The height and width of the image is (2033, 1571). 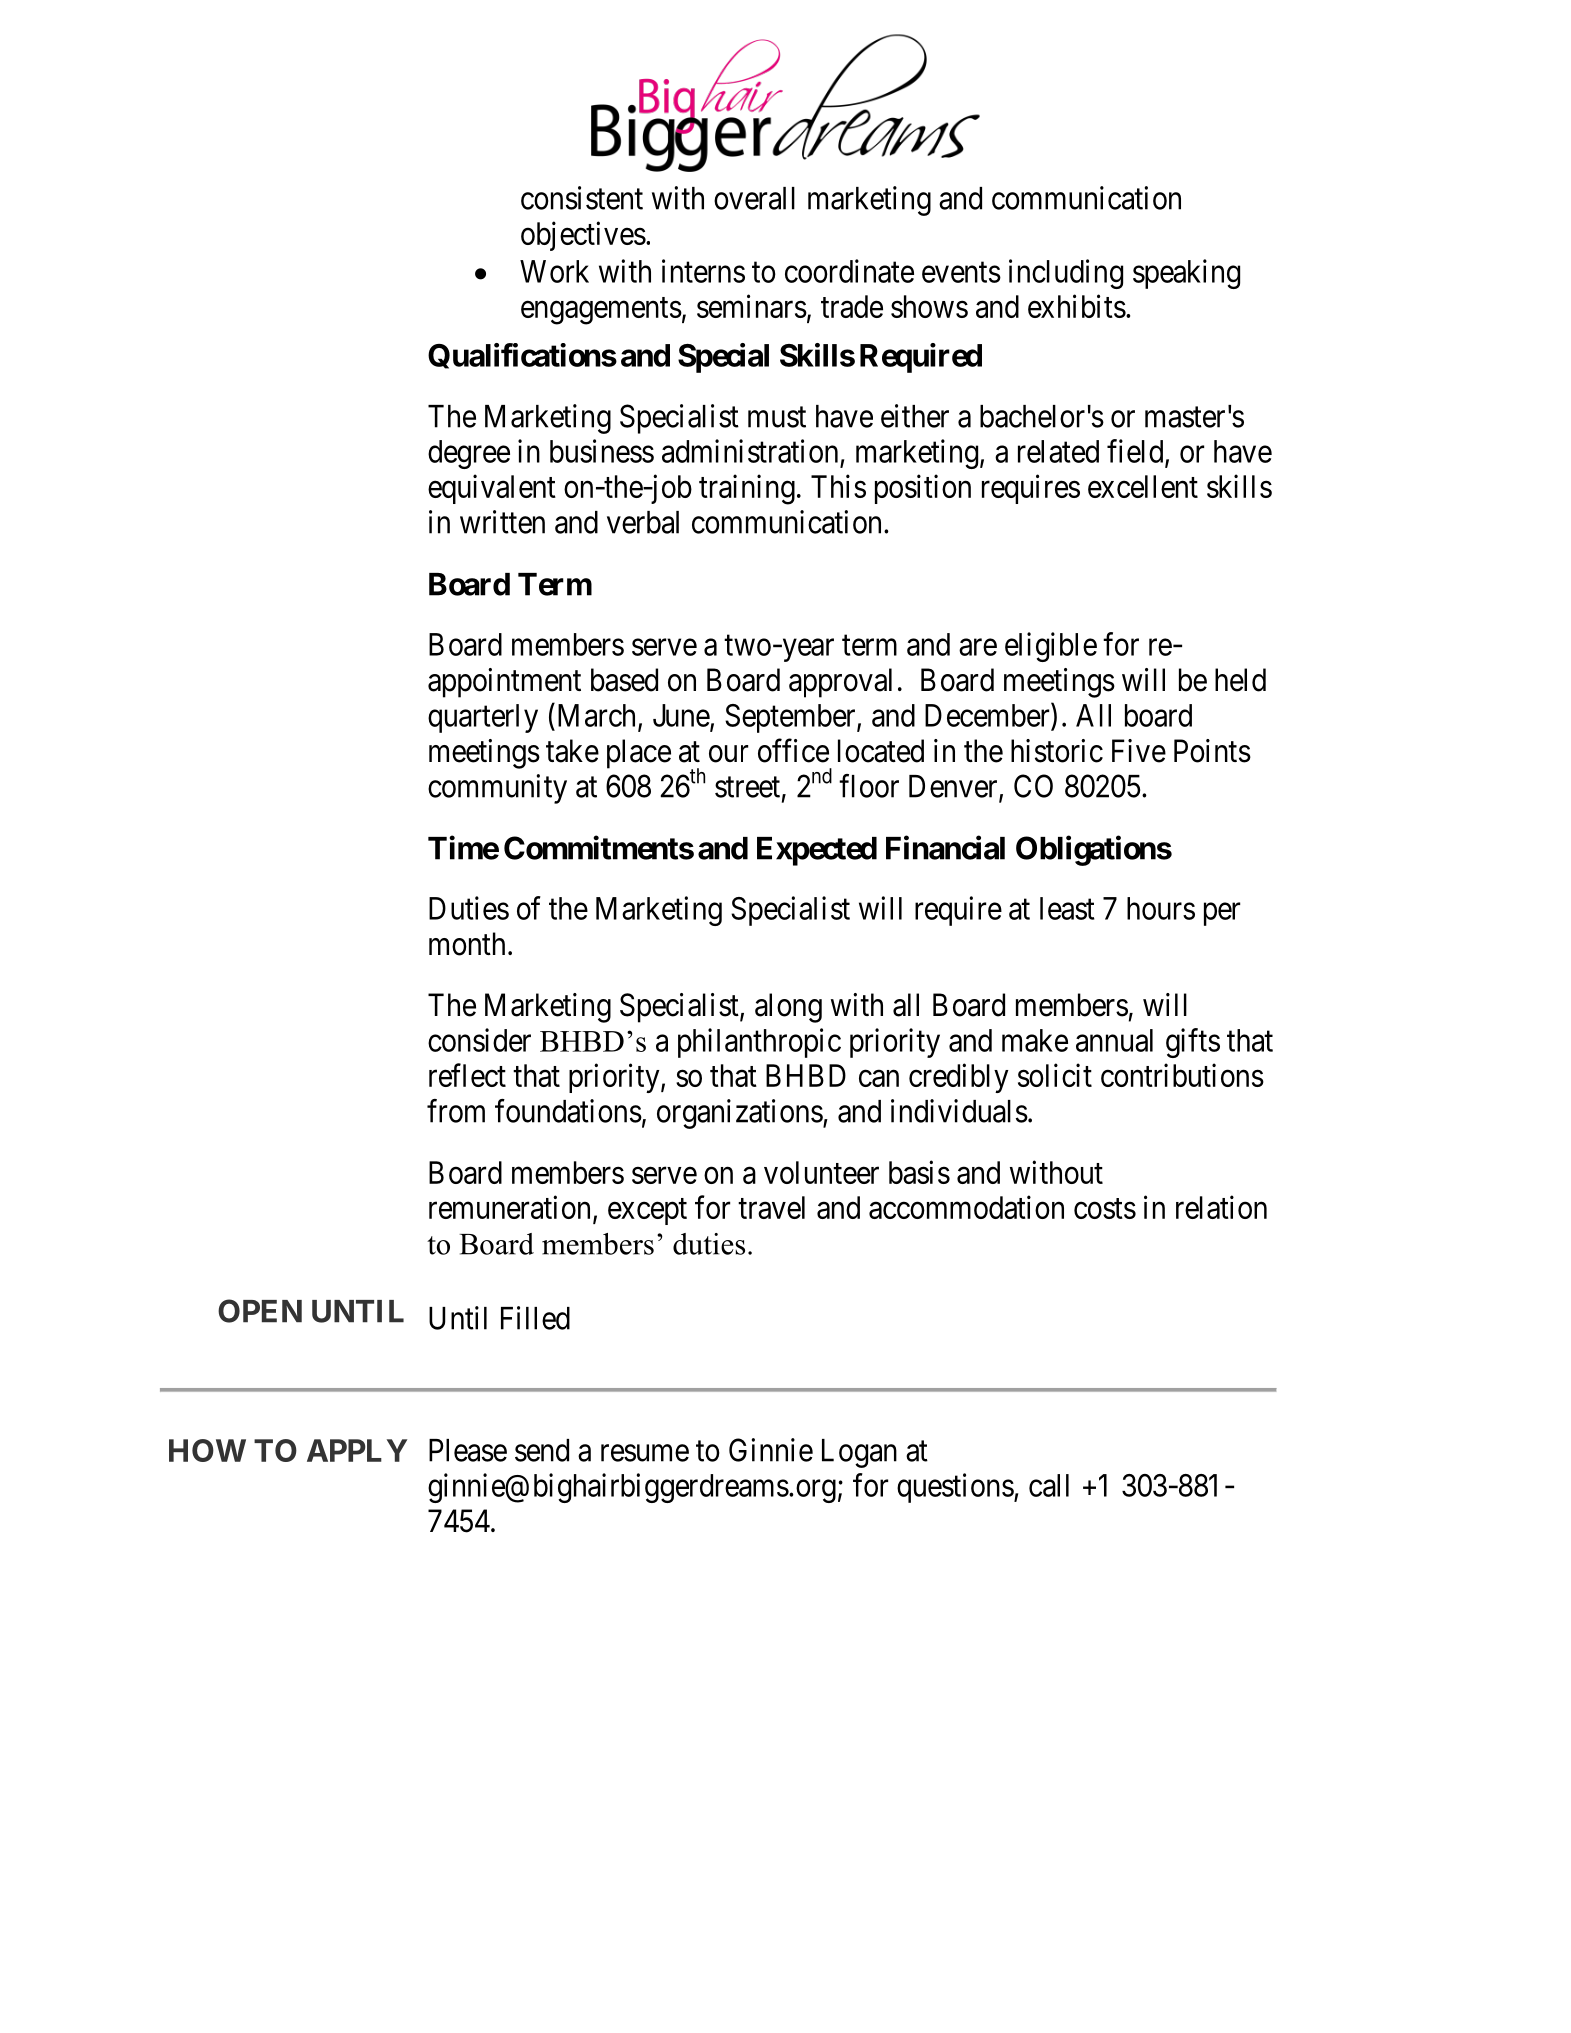 I want to click on overall, so click(x=754, y=198).
